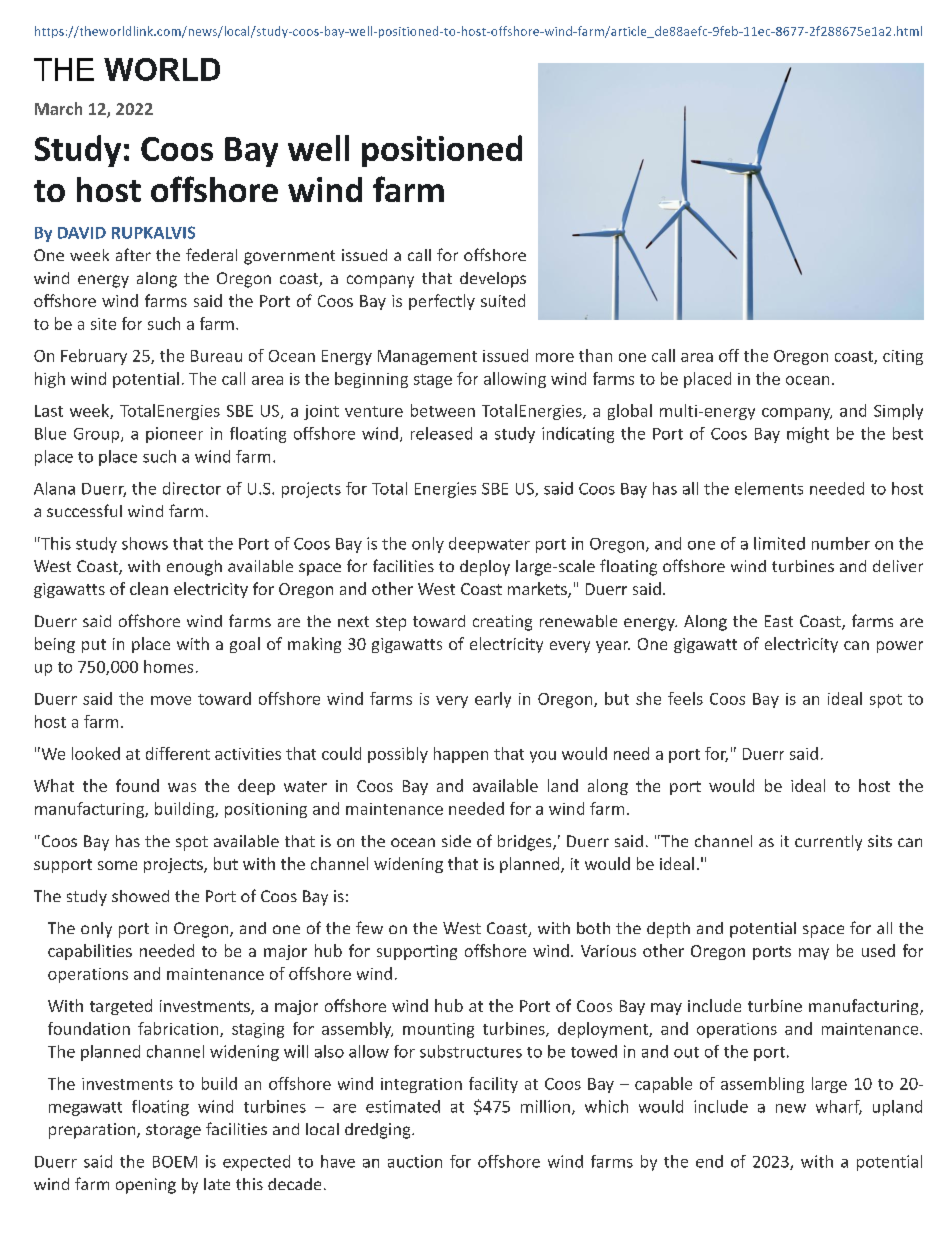 The height and width of the page is (1233, 952). I want to click on currently, so click(828, 843).
